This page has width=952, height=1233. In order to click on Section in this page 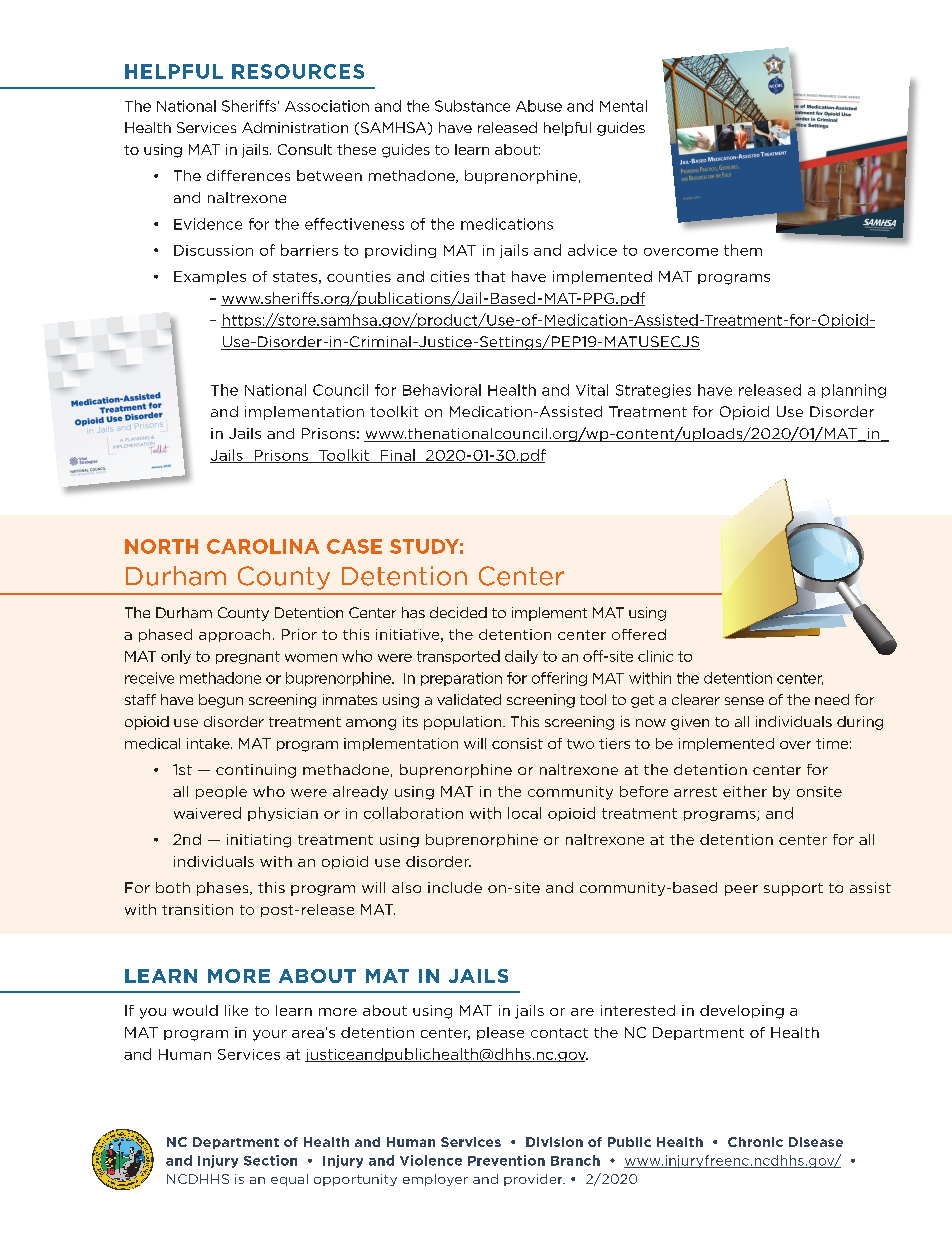, I will do `click(270, 1160)`.
